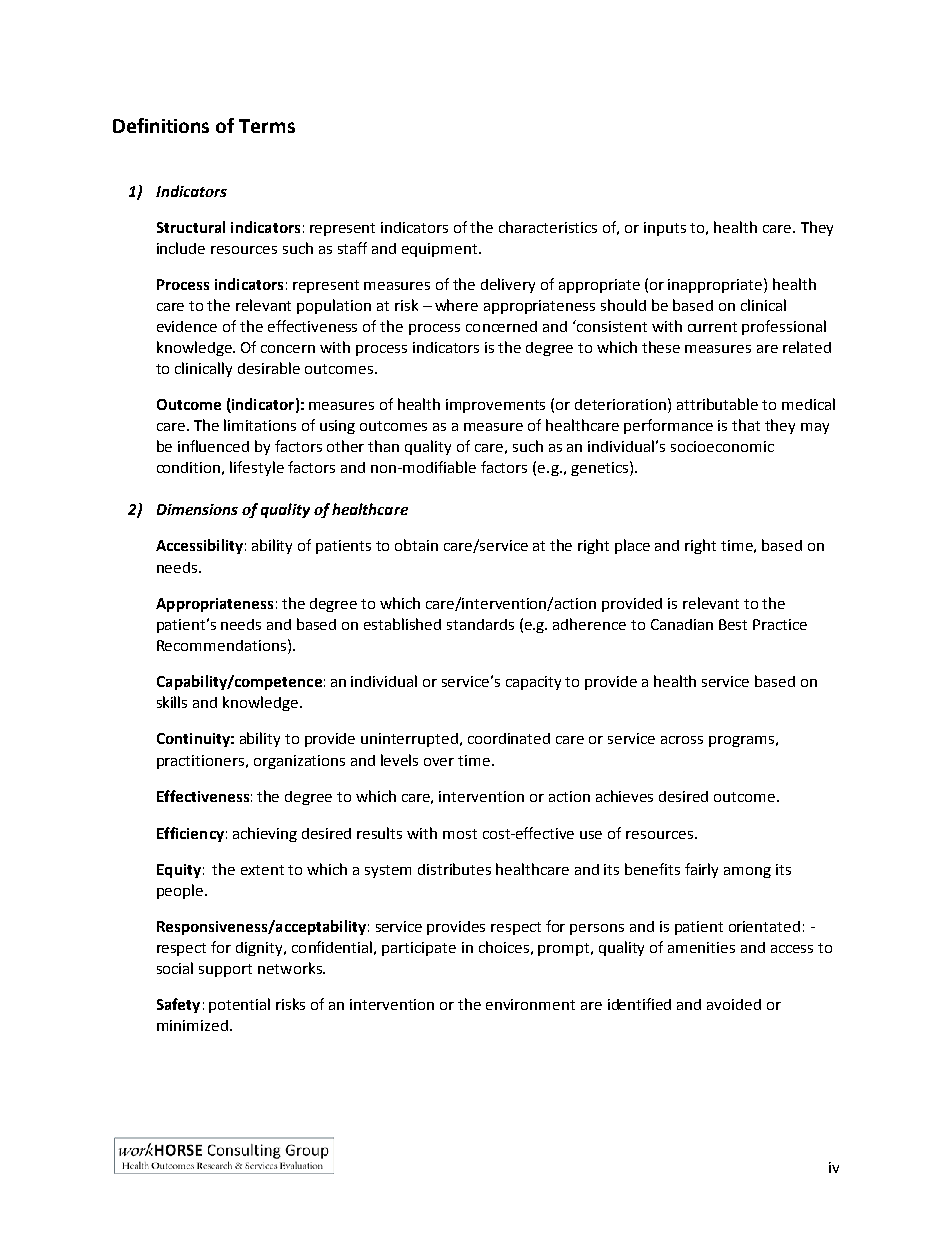  Describe the element at coordinates (239, 1005) in the page. I see `potential` at that location.
